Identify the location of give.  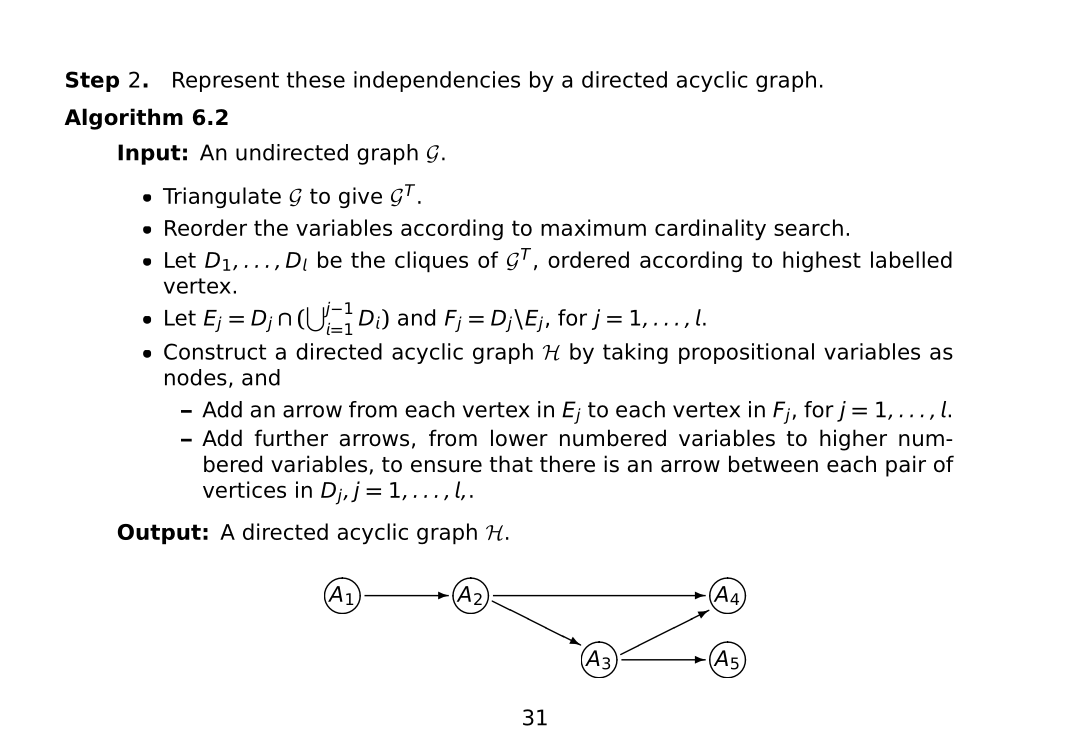
(360, 197).
